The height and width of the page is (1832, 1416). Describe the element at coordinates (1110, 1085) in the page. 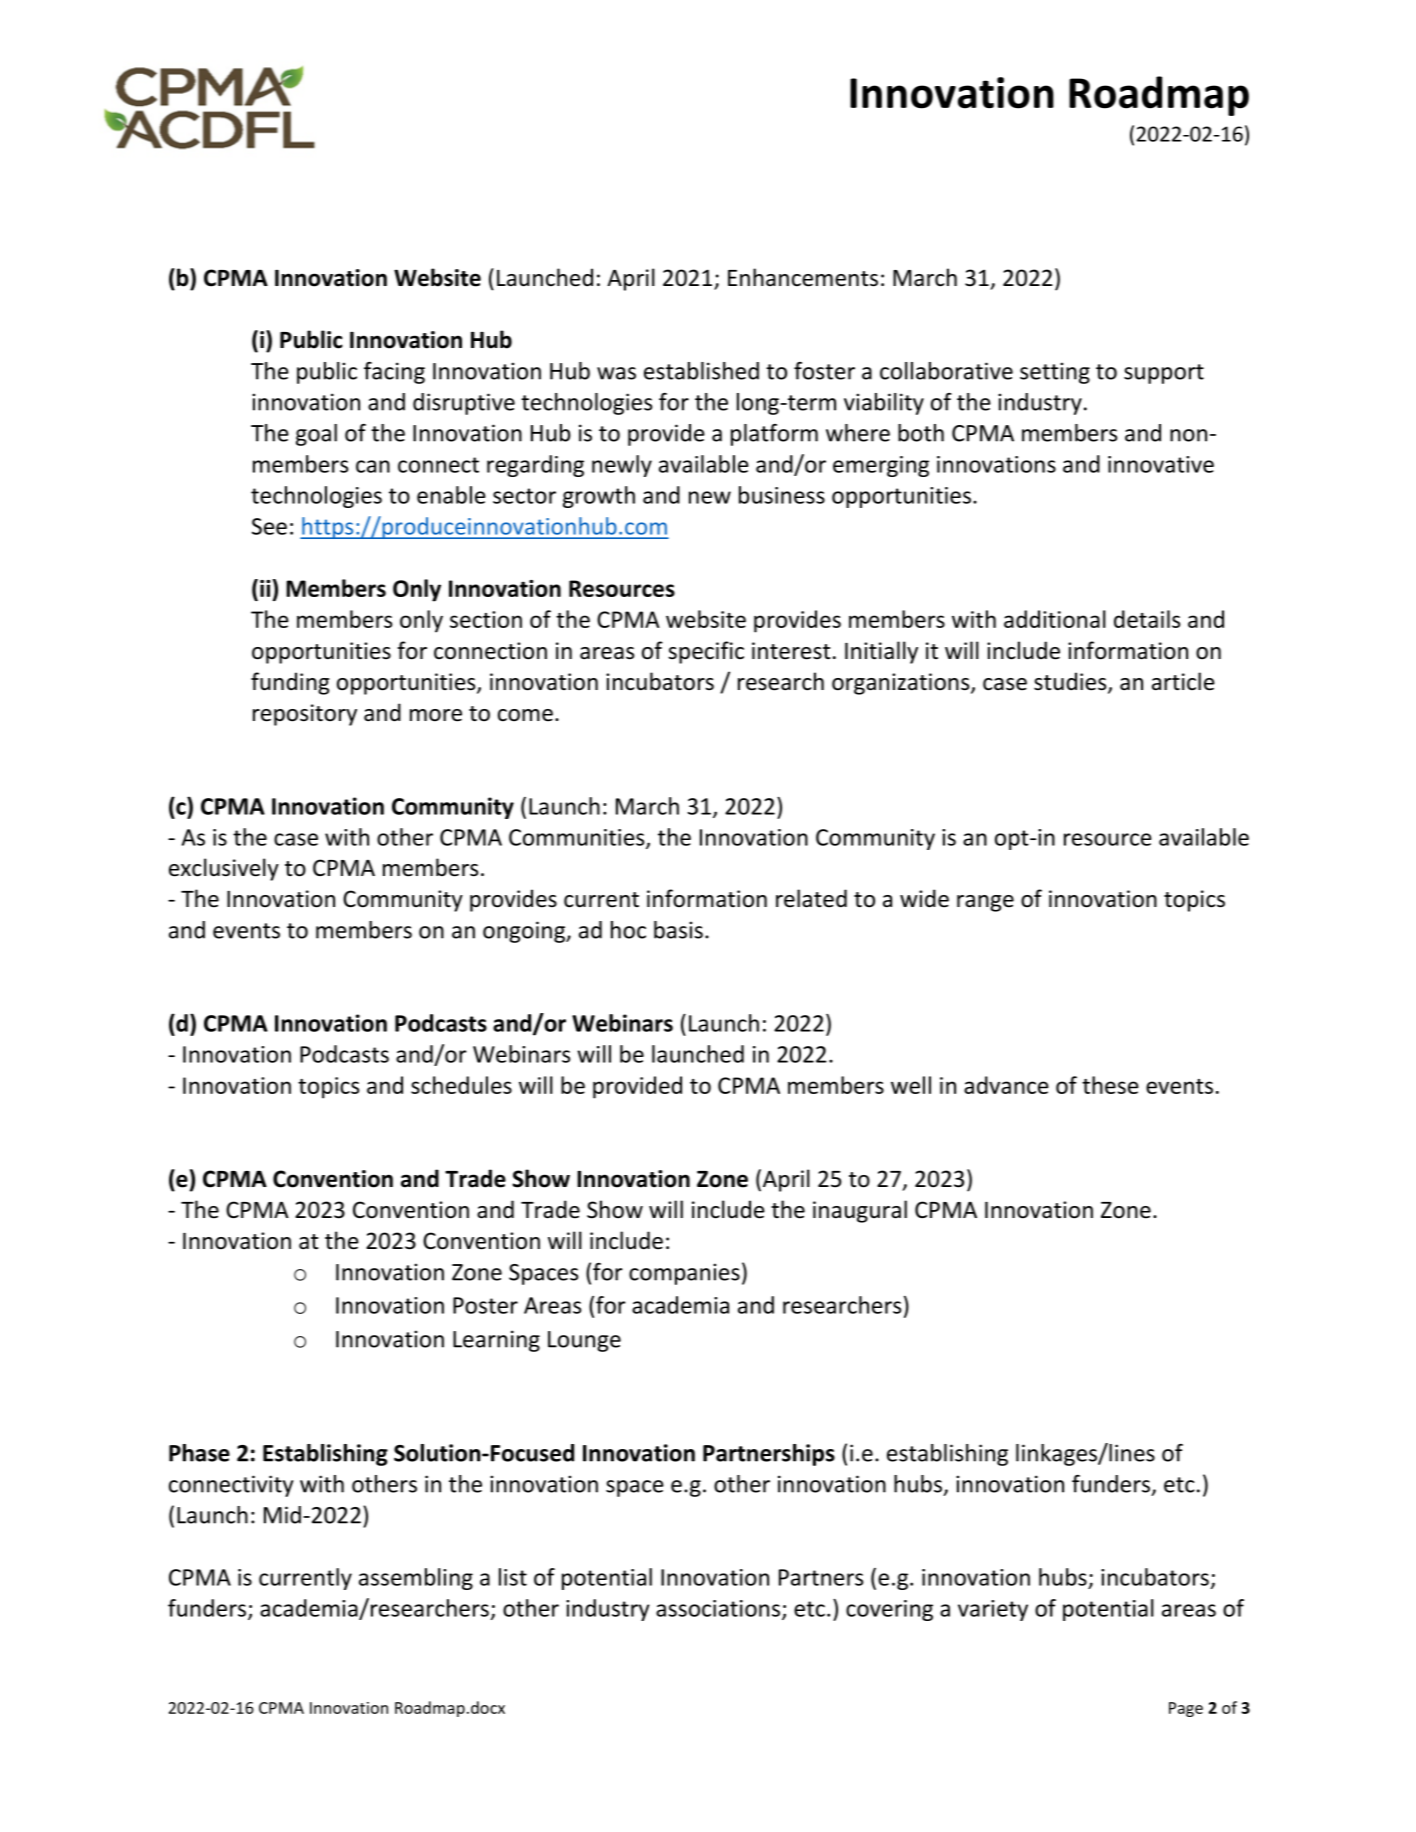

I see `these` at that location.
